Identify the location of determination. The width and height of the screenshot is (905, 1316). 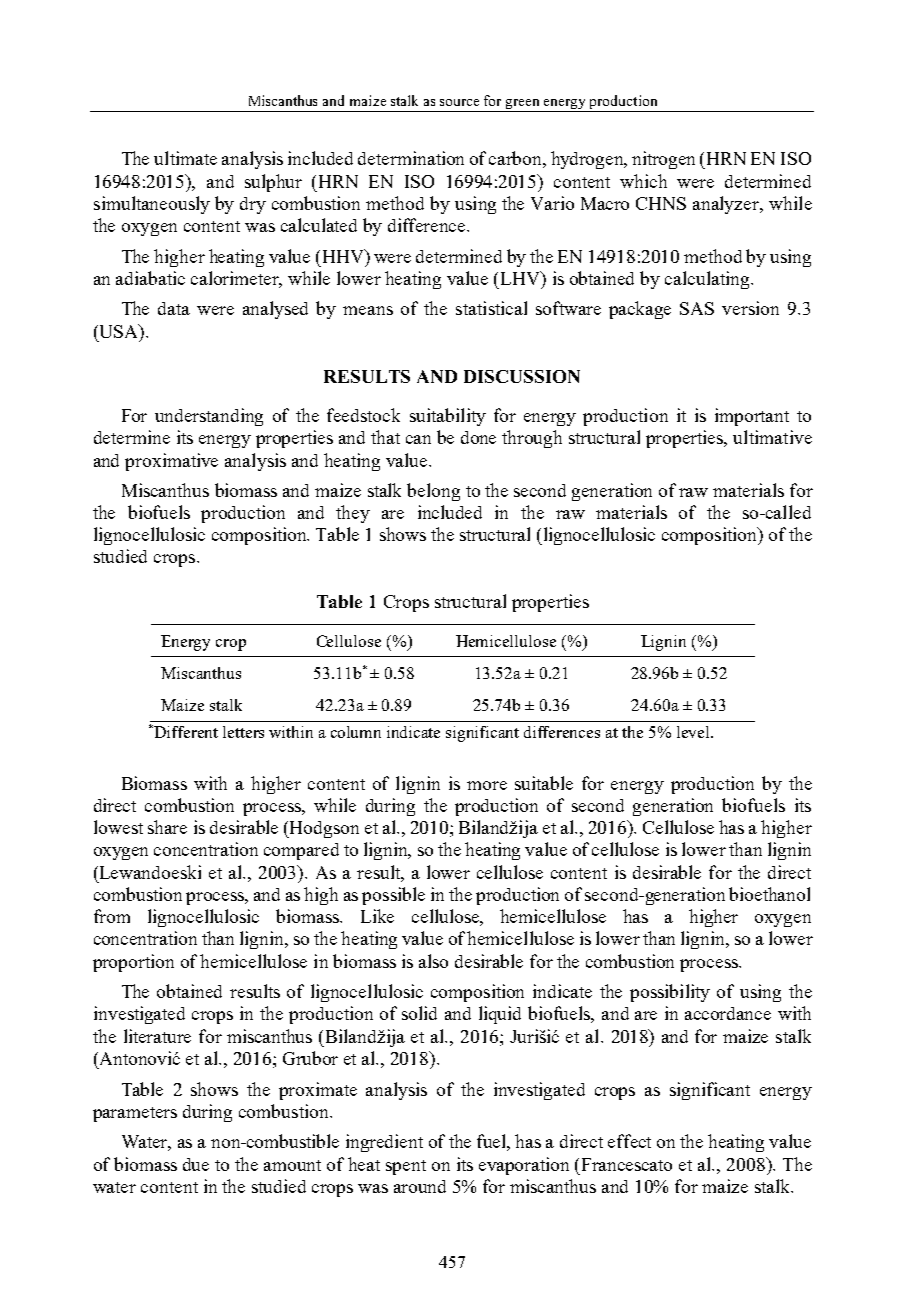
(411, 158).
